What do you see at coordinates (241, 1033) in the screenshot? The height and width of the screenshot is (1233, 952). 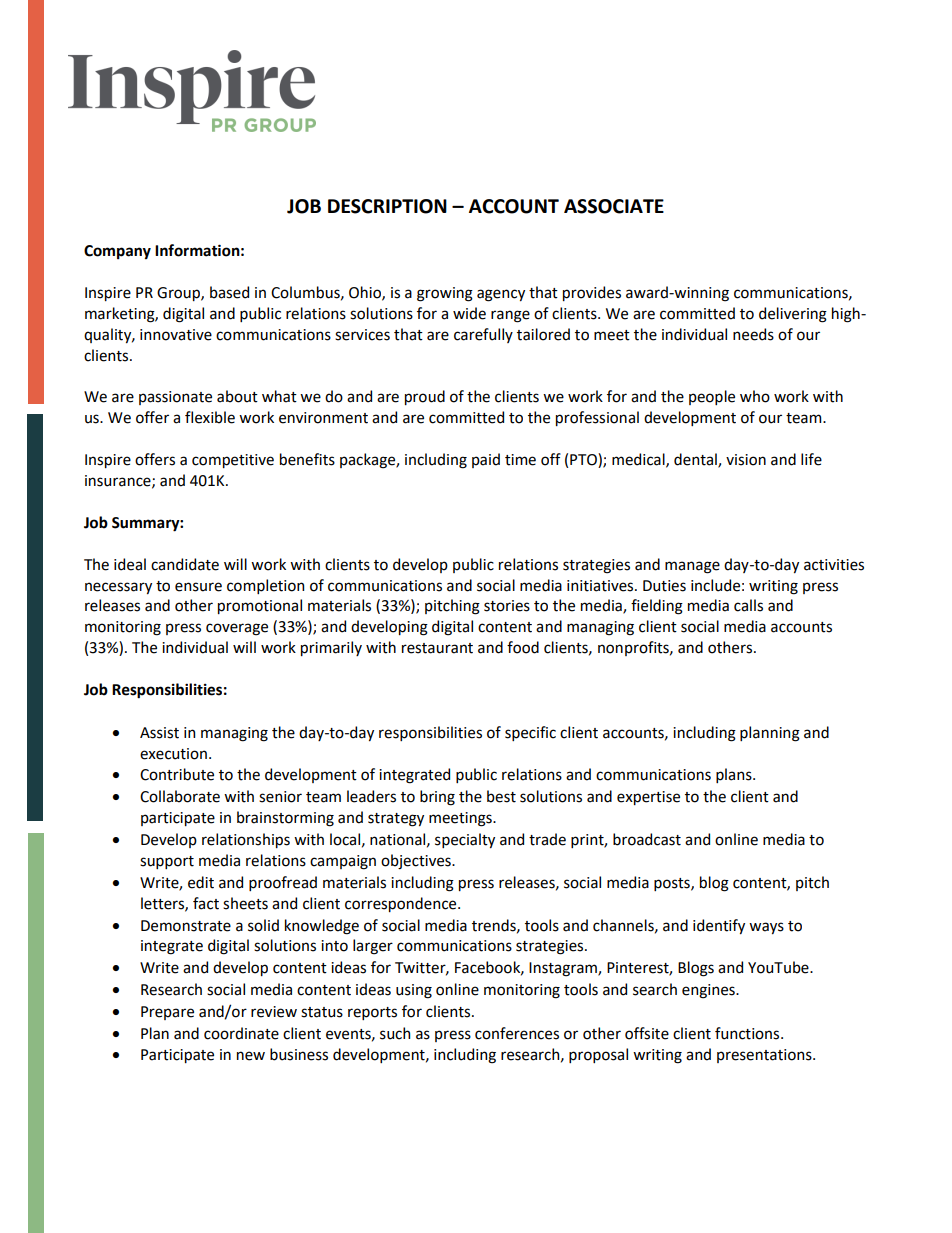 I see `coordinate` at bounding box center [241, 1033].
